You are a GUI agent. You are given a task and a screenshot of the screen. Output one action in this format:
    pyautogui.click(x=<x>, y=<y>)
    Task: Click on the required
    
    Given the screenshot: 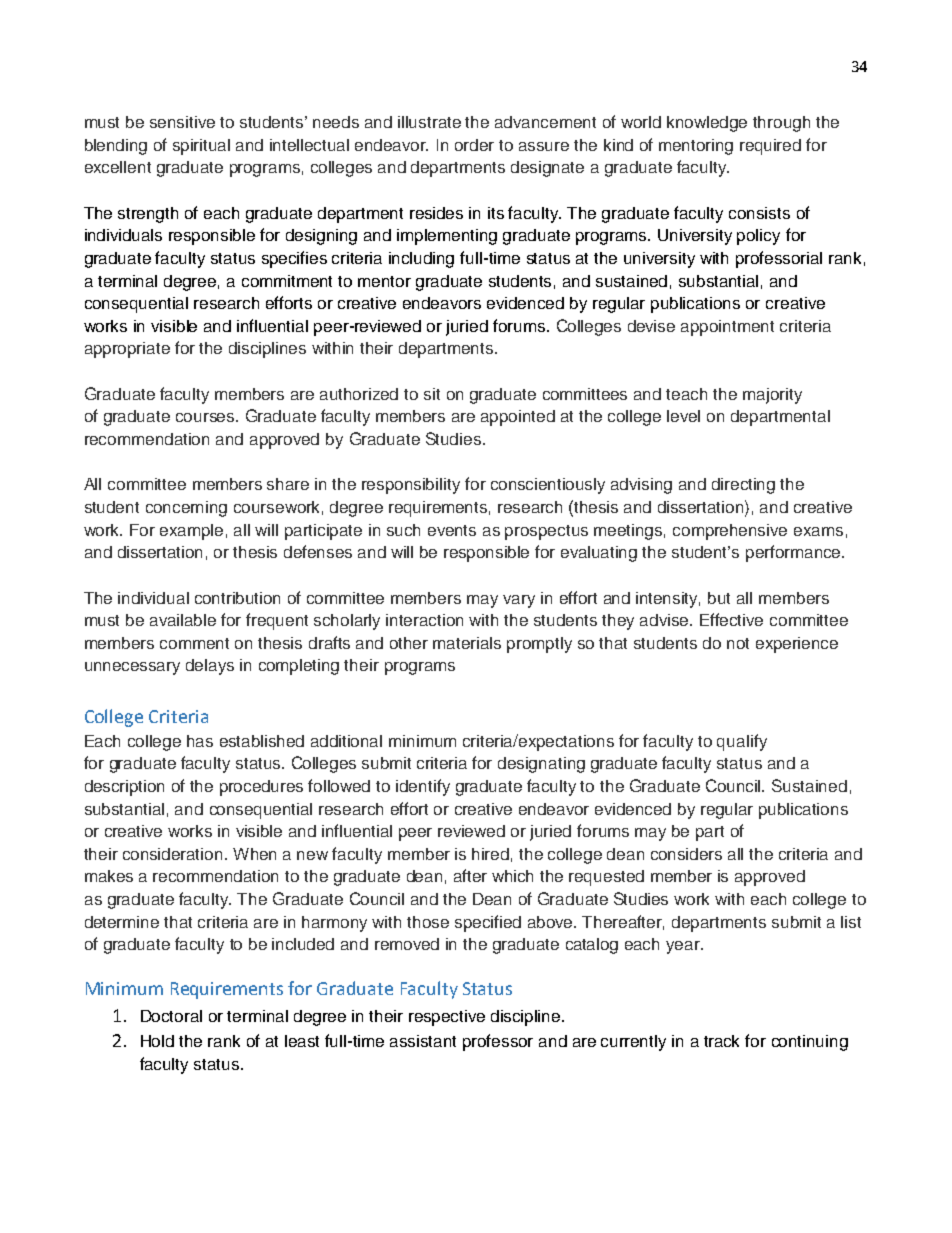 What is the action you would take?
    pyautogui.click(x=770, y=147)
